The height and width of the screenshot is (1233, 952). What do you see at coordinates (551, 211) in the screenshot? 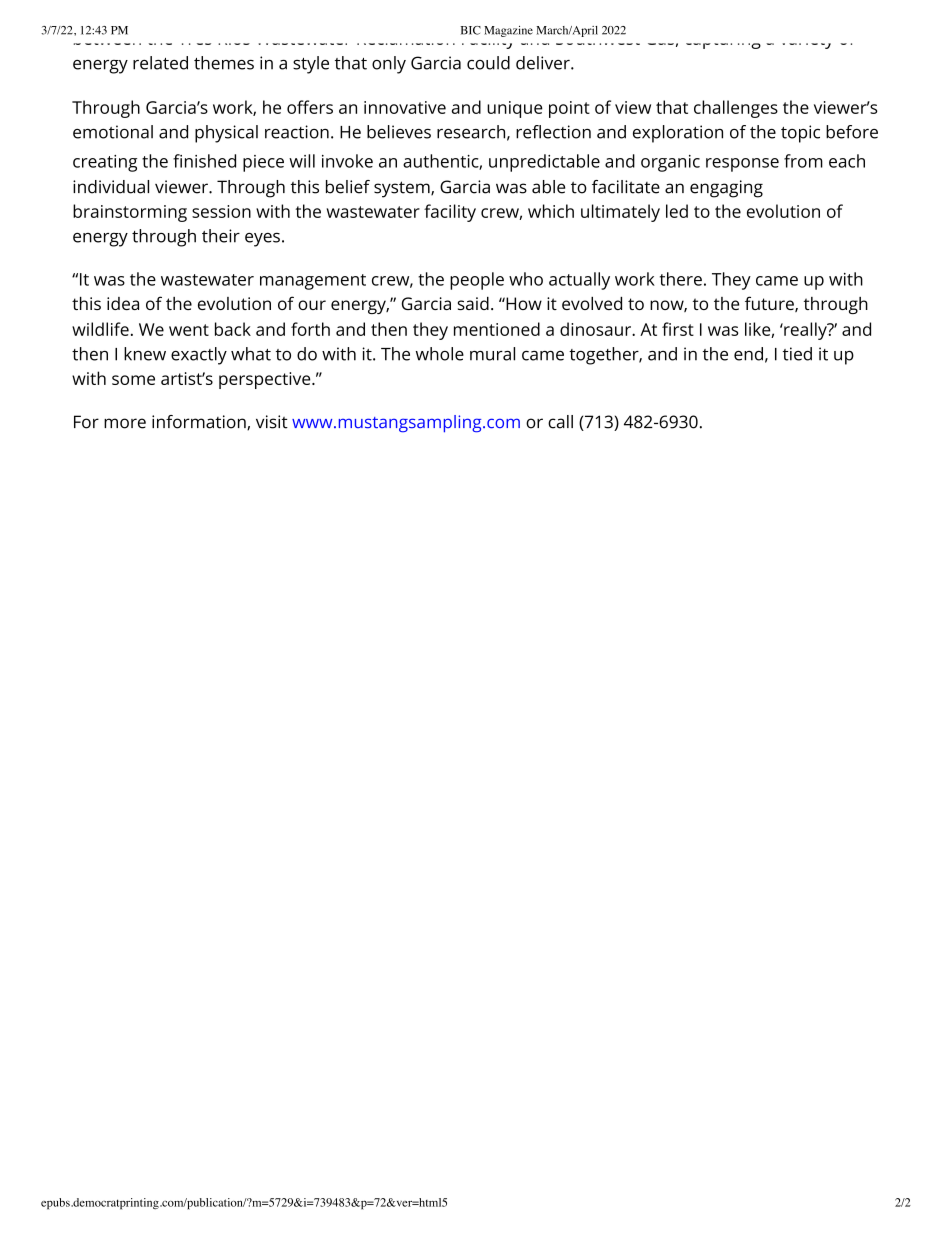
I see `which` at bounding box center [551, 211].
